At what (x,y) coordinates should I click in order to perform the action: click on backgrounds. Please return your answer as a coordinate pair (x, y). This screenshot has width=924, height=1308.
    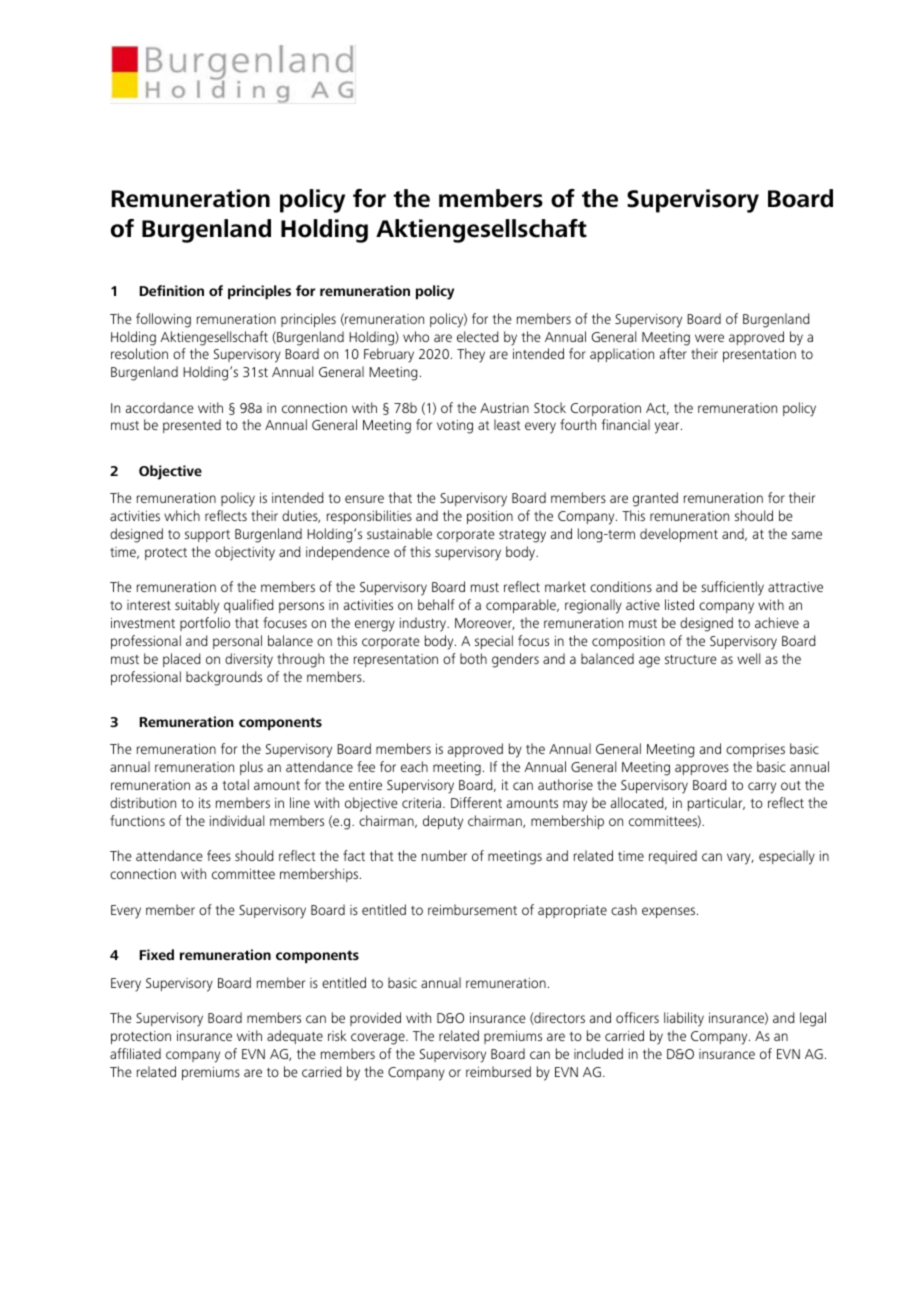
    Looking at the image, I should click on (224, 678).
